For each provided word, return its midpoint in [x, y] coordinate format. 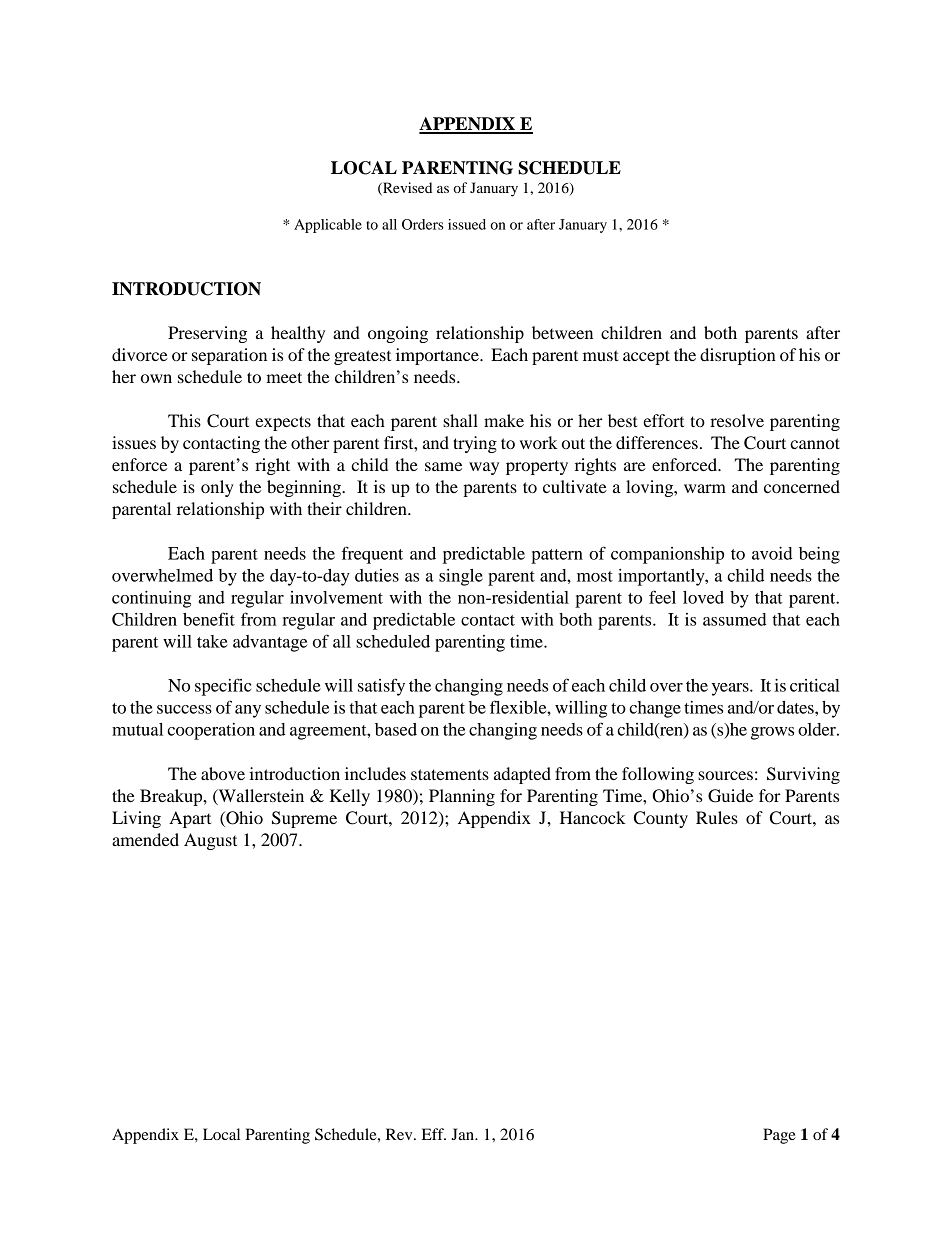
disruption [738, 356]
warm [705, 488]
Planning [462, 797]
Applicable [328, 226]
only [217, 488]
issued [467, 224]
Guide [730, 796]
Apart [190, 819]
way [484, 468]
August [210, 841]
